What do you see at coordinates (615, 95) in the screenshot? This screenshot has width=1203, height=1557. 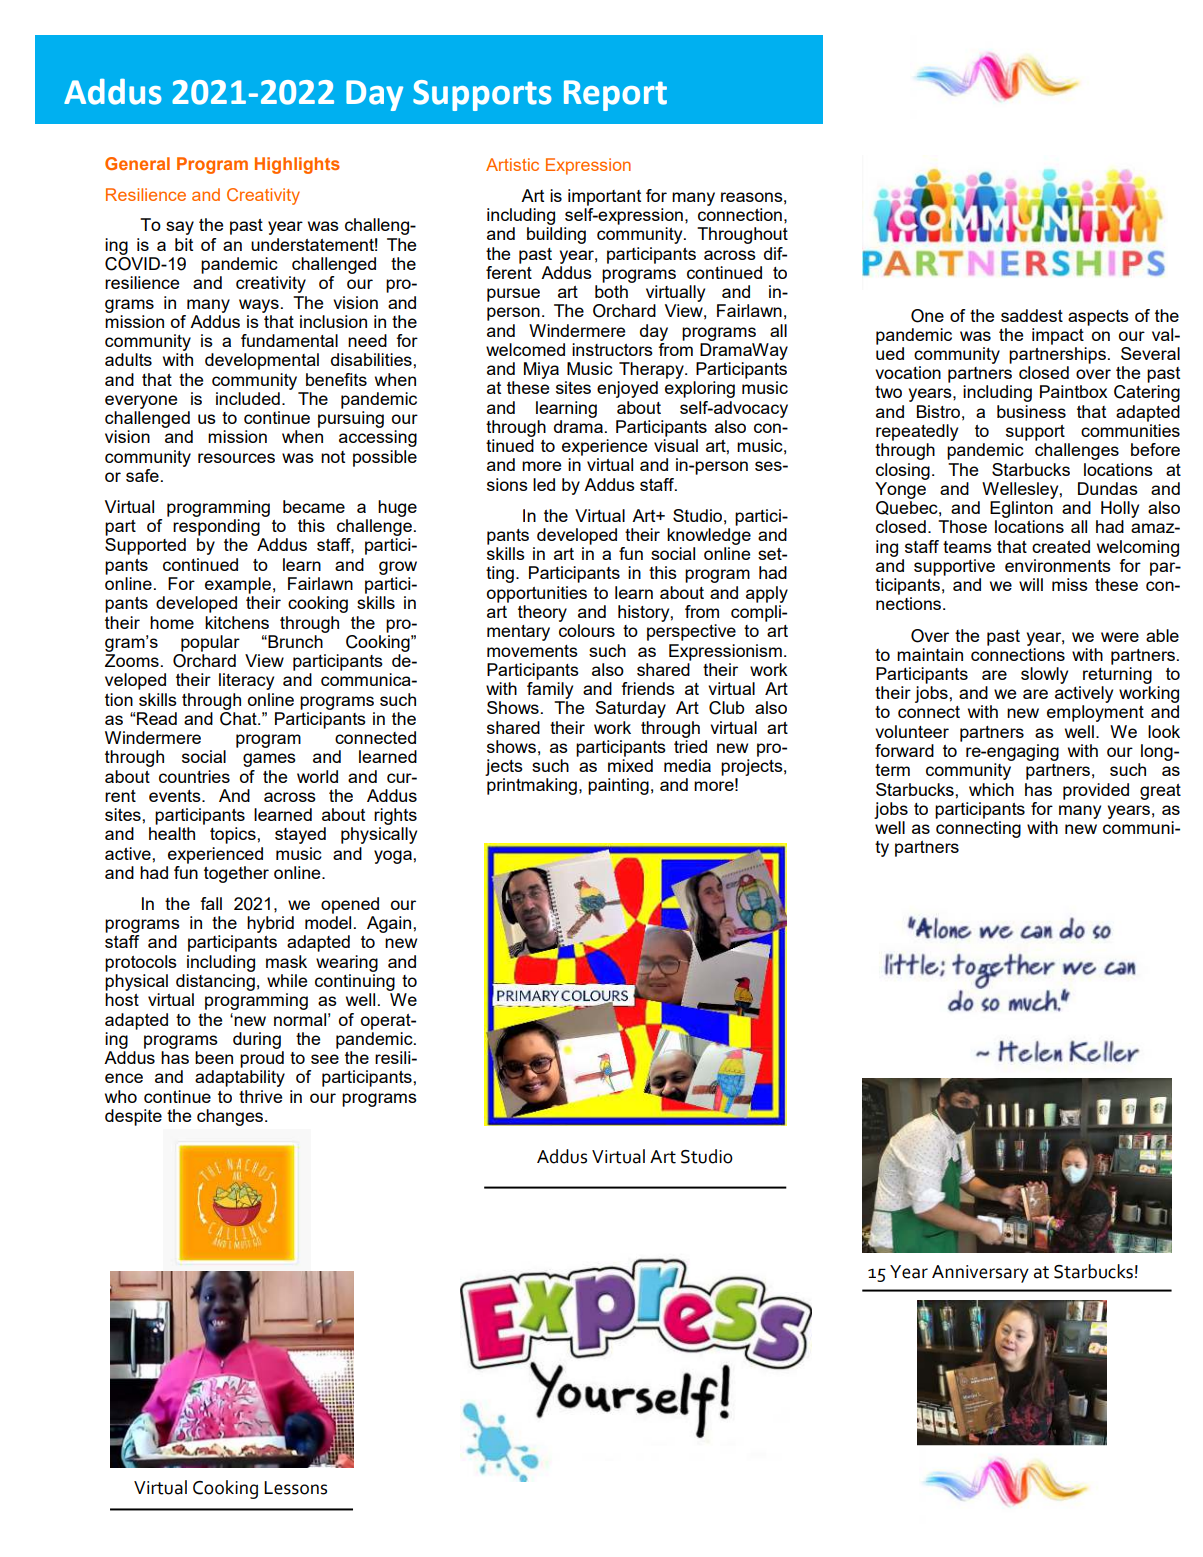 I see `Report` at bounding box center [615, 95].
